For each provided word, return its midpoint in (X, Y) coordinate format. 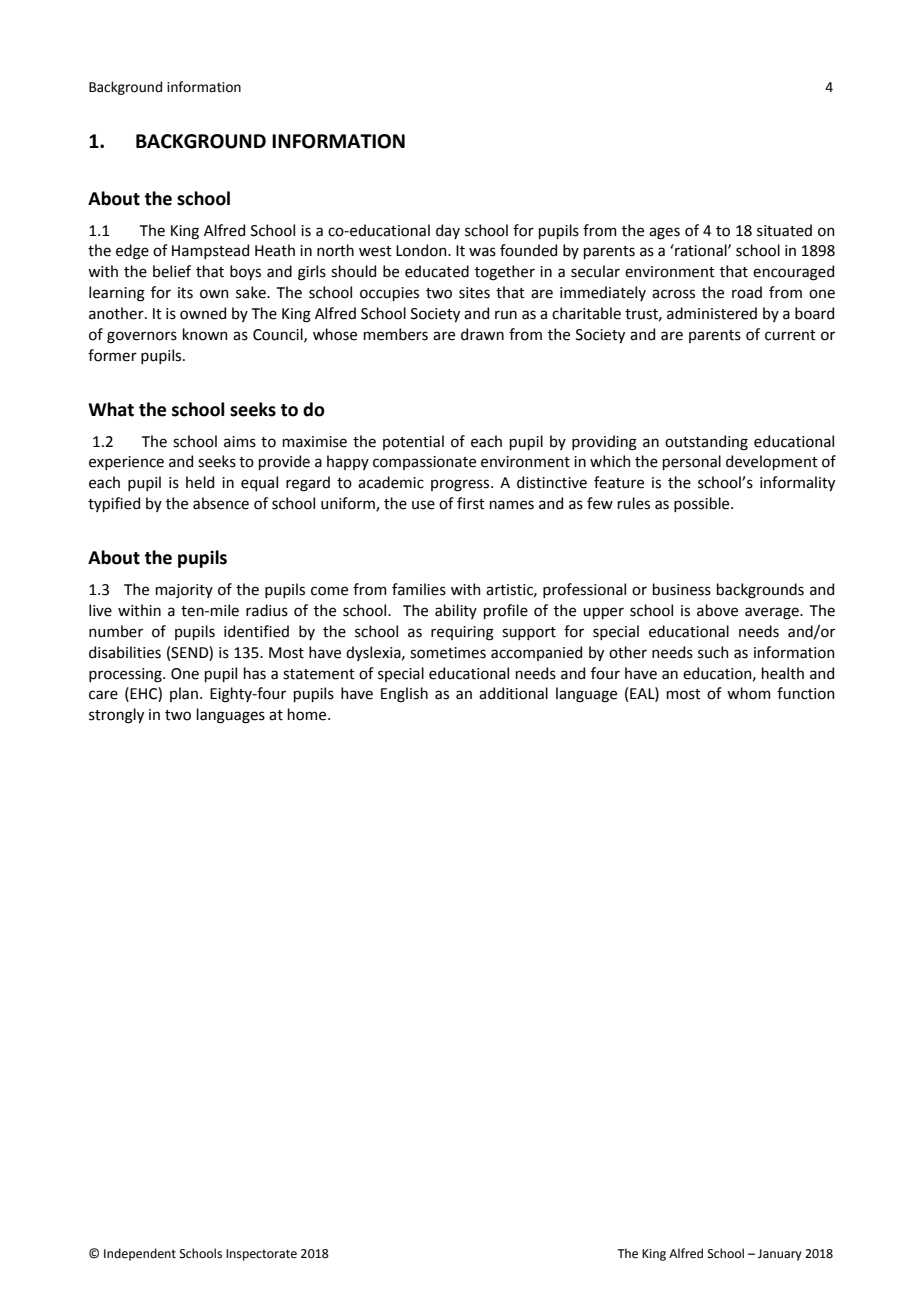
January (780, 1255)
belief (172, 271)
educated (437, 271)
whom (749, 693)
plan (184, 694)
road (747, 292)
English (404, 695)
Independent (140, 1254)
